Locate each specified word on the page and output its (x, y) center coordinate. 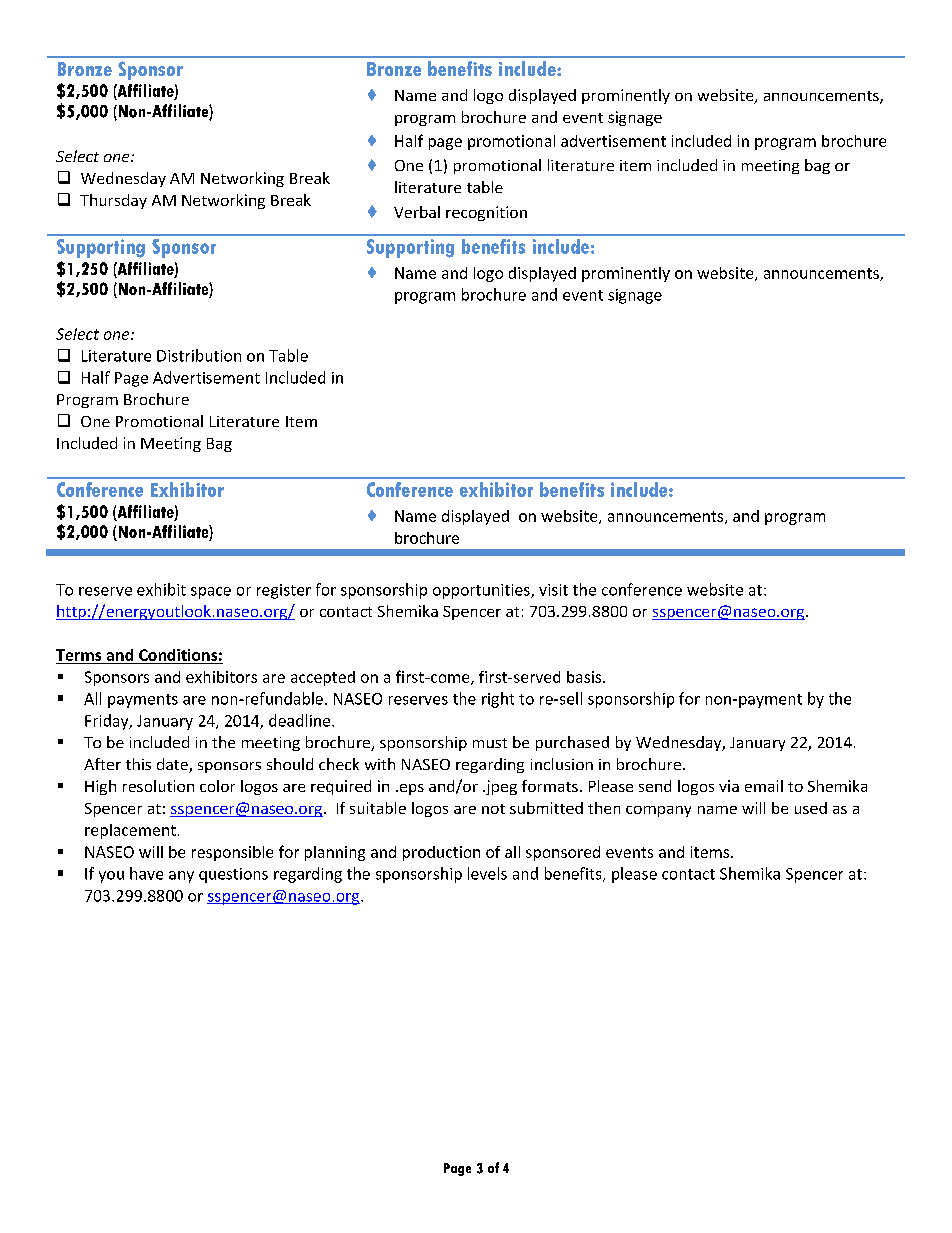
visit (553, 590)
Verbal (417, 212)
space (211, 593)
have (146, 873)
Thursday (113, 201)
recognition (486, 213)
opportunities (482, 591)
